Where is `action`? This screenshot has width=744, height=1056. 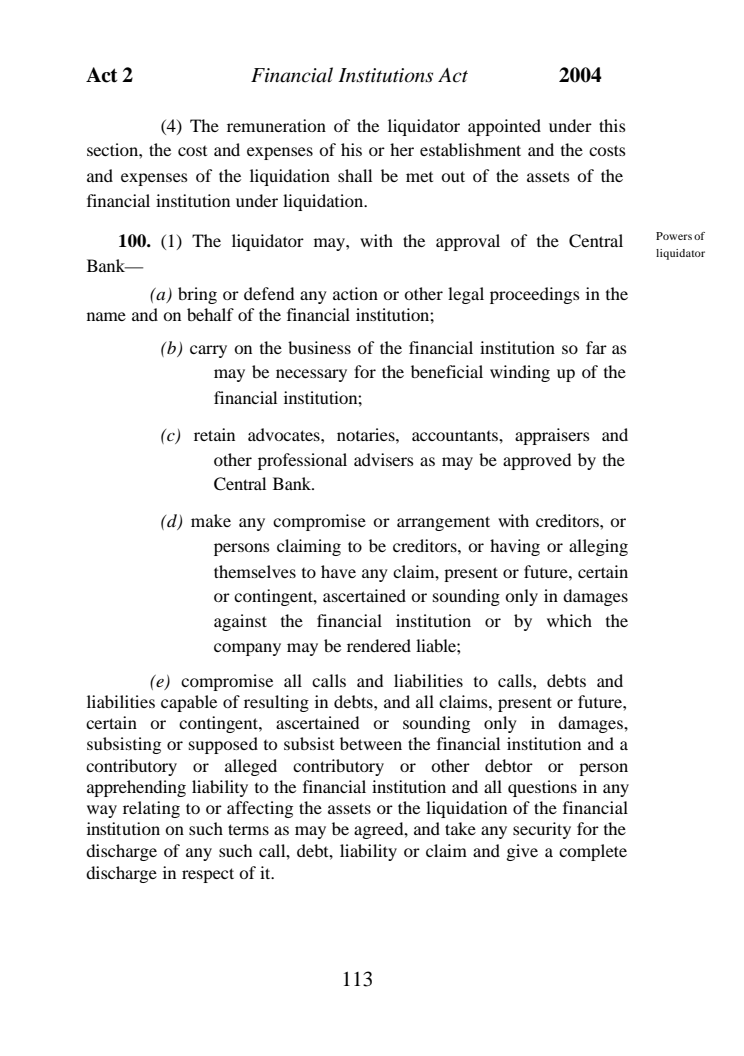
action is located at coordinates (355, 293).
